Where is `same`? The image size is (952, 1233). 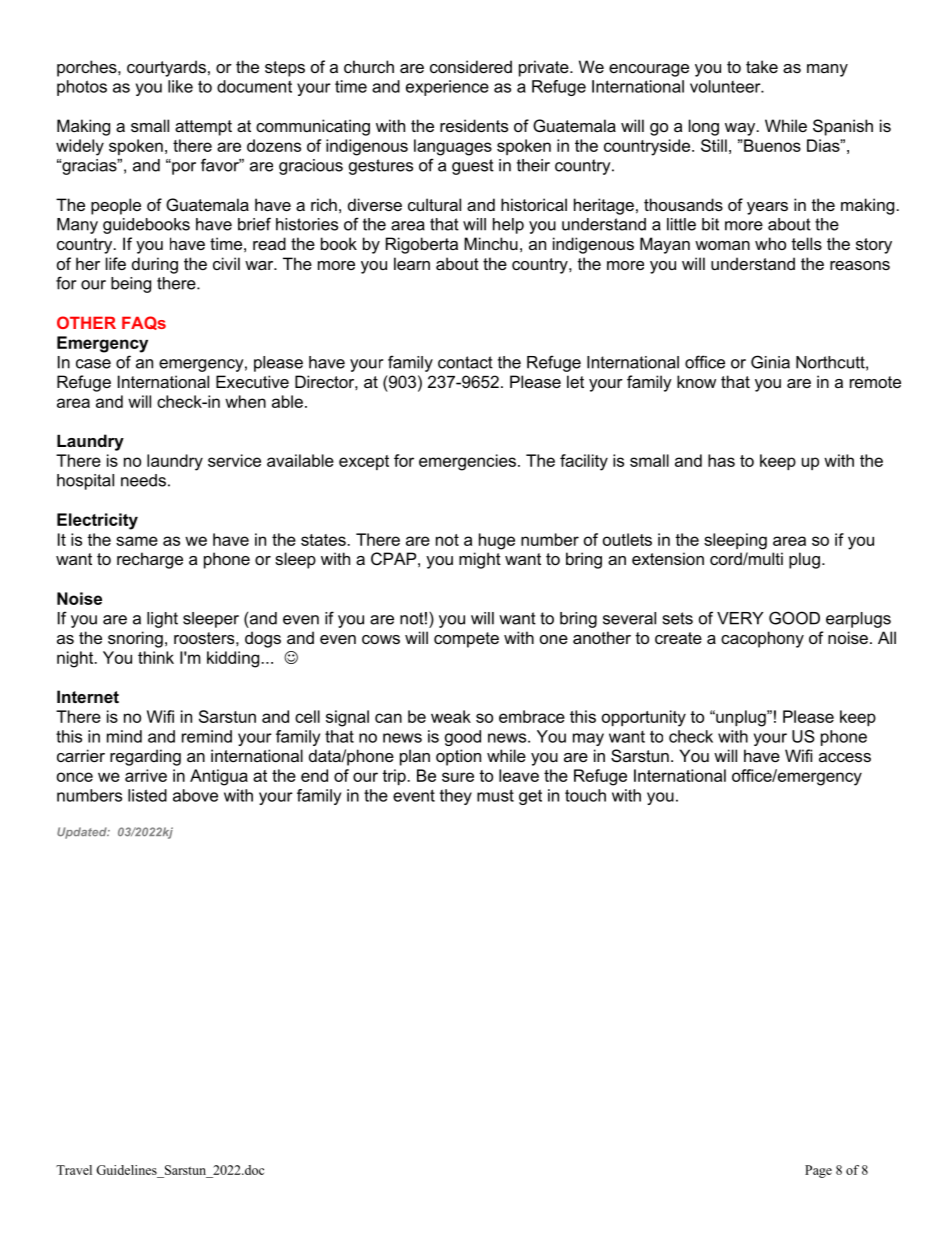
same is located at coordinates (137, 541).
